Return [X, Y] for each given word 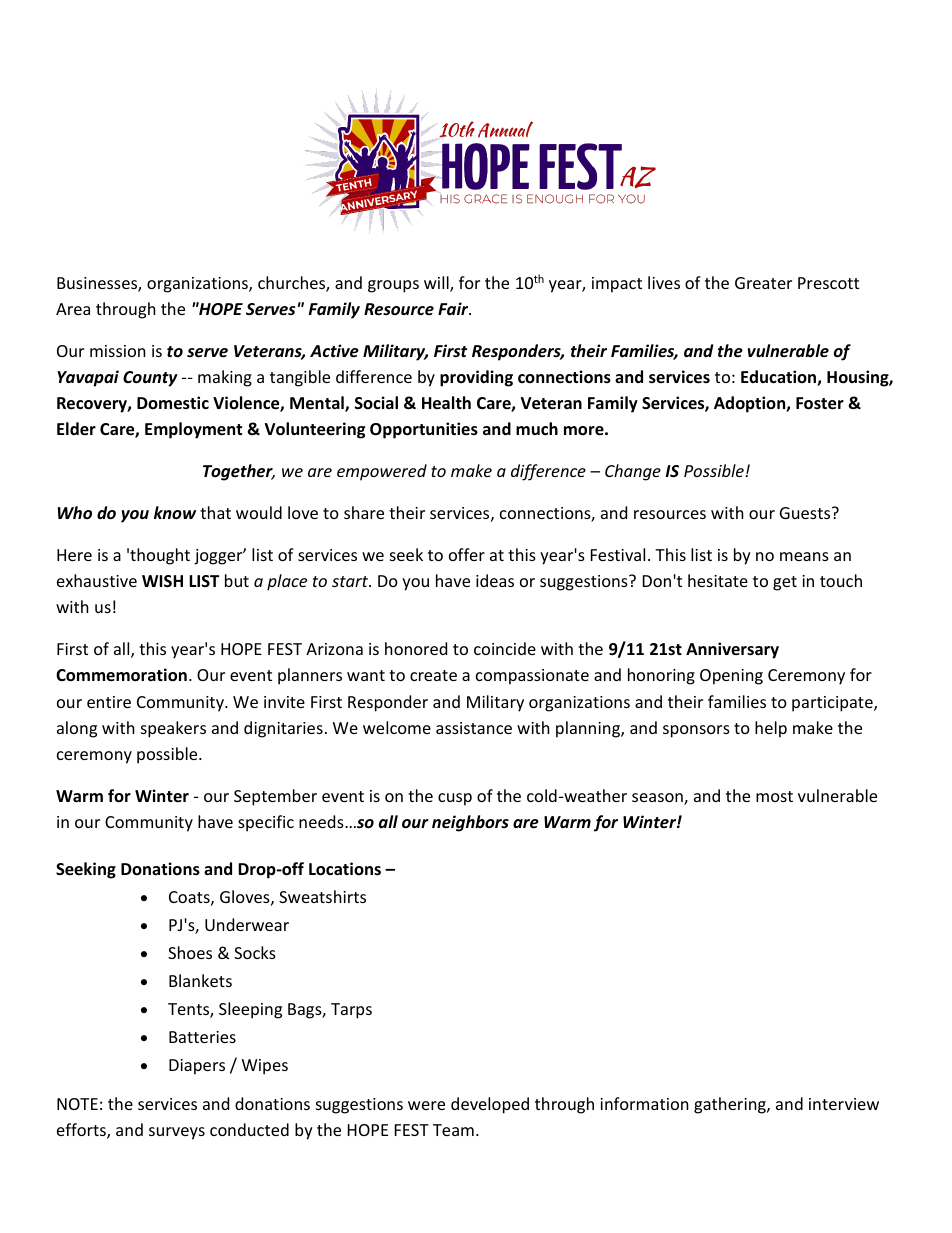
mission [118, 351]
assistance [474, 728]
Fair [454, 308]
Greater [763, 283]
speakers [173, 729]
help [771, 729]
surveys [177, 1133]
